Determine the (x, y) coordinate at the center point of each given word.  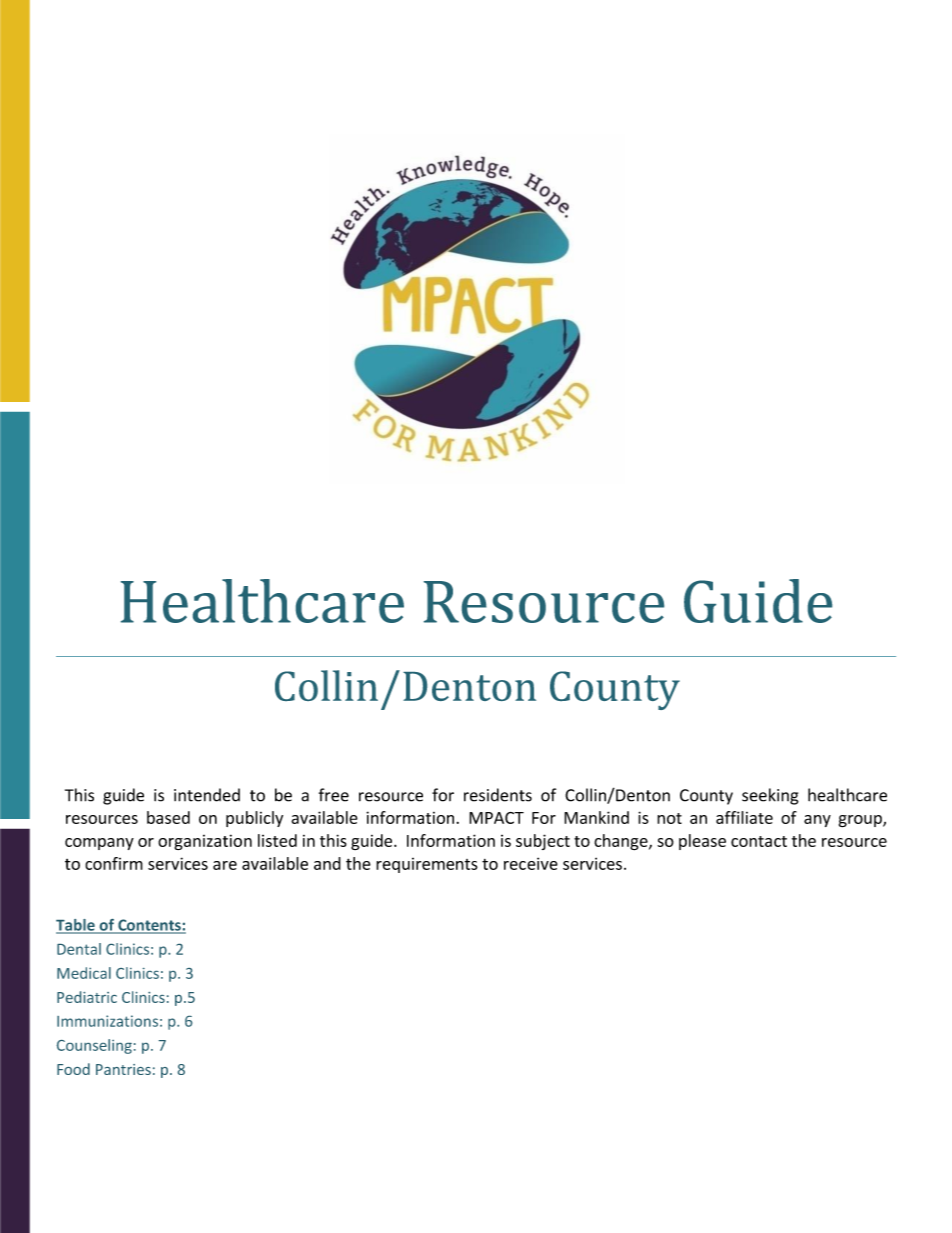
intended (207, 795)
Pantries (123, 1069)
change (622, 842)
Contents (149, 926)
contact (759, 841)
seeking (770, 796)
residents (498, 795)
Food (73, 1069)
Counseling (94, 1046)
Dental (79, 949)
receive (531, 863)
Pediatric (87, 997)
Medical (84, 973)
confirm (114, 863)
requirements (427, 865)
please (702, 842)
